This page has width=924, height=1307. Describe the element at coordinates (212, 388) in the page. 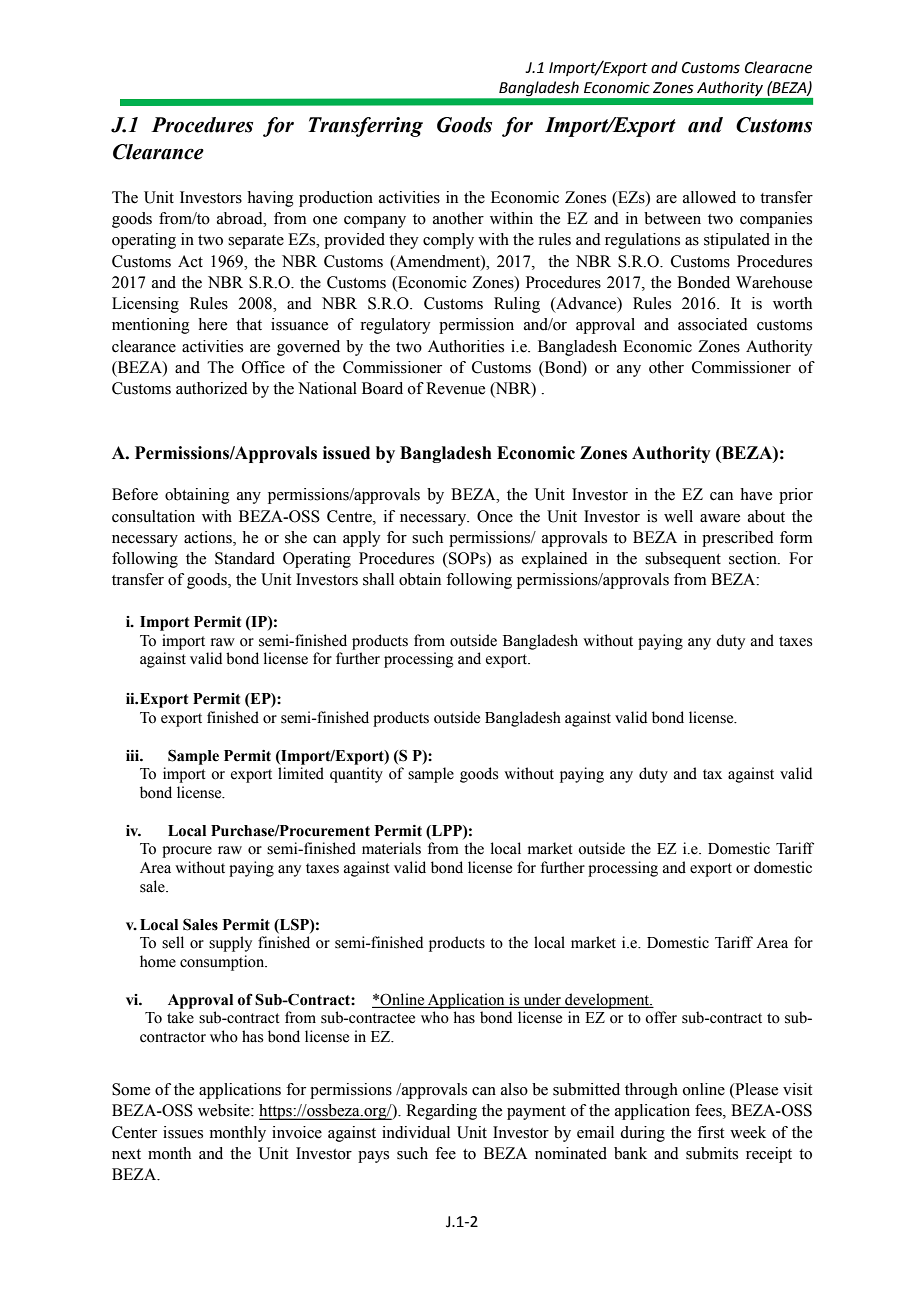

I see `authorized` at that location.
